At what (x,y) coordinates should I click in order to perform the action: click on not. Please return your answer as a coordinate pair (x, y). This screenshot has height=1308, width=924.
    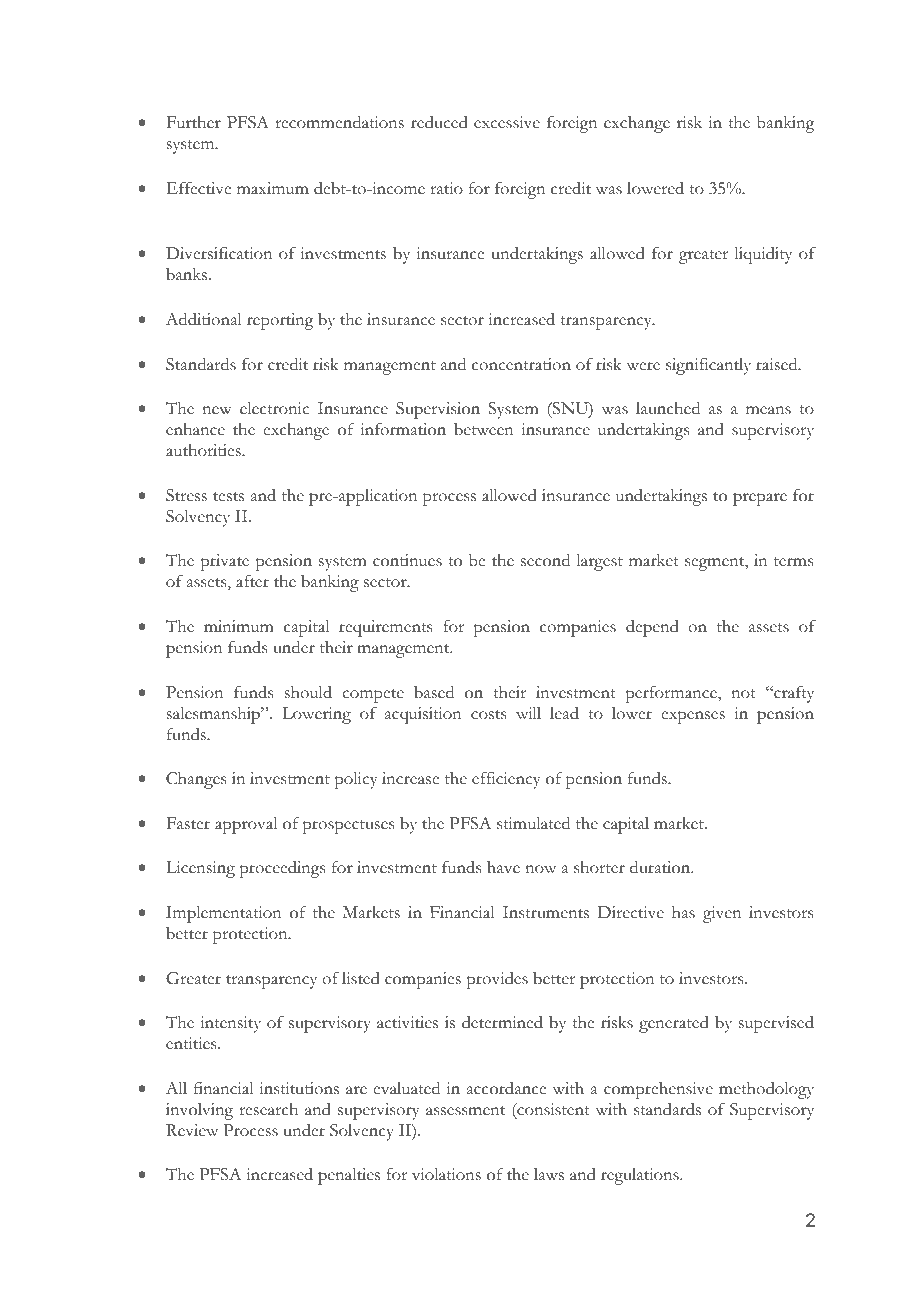
    Looking at the image, I should click on (743, 694).
